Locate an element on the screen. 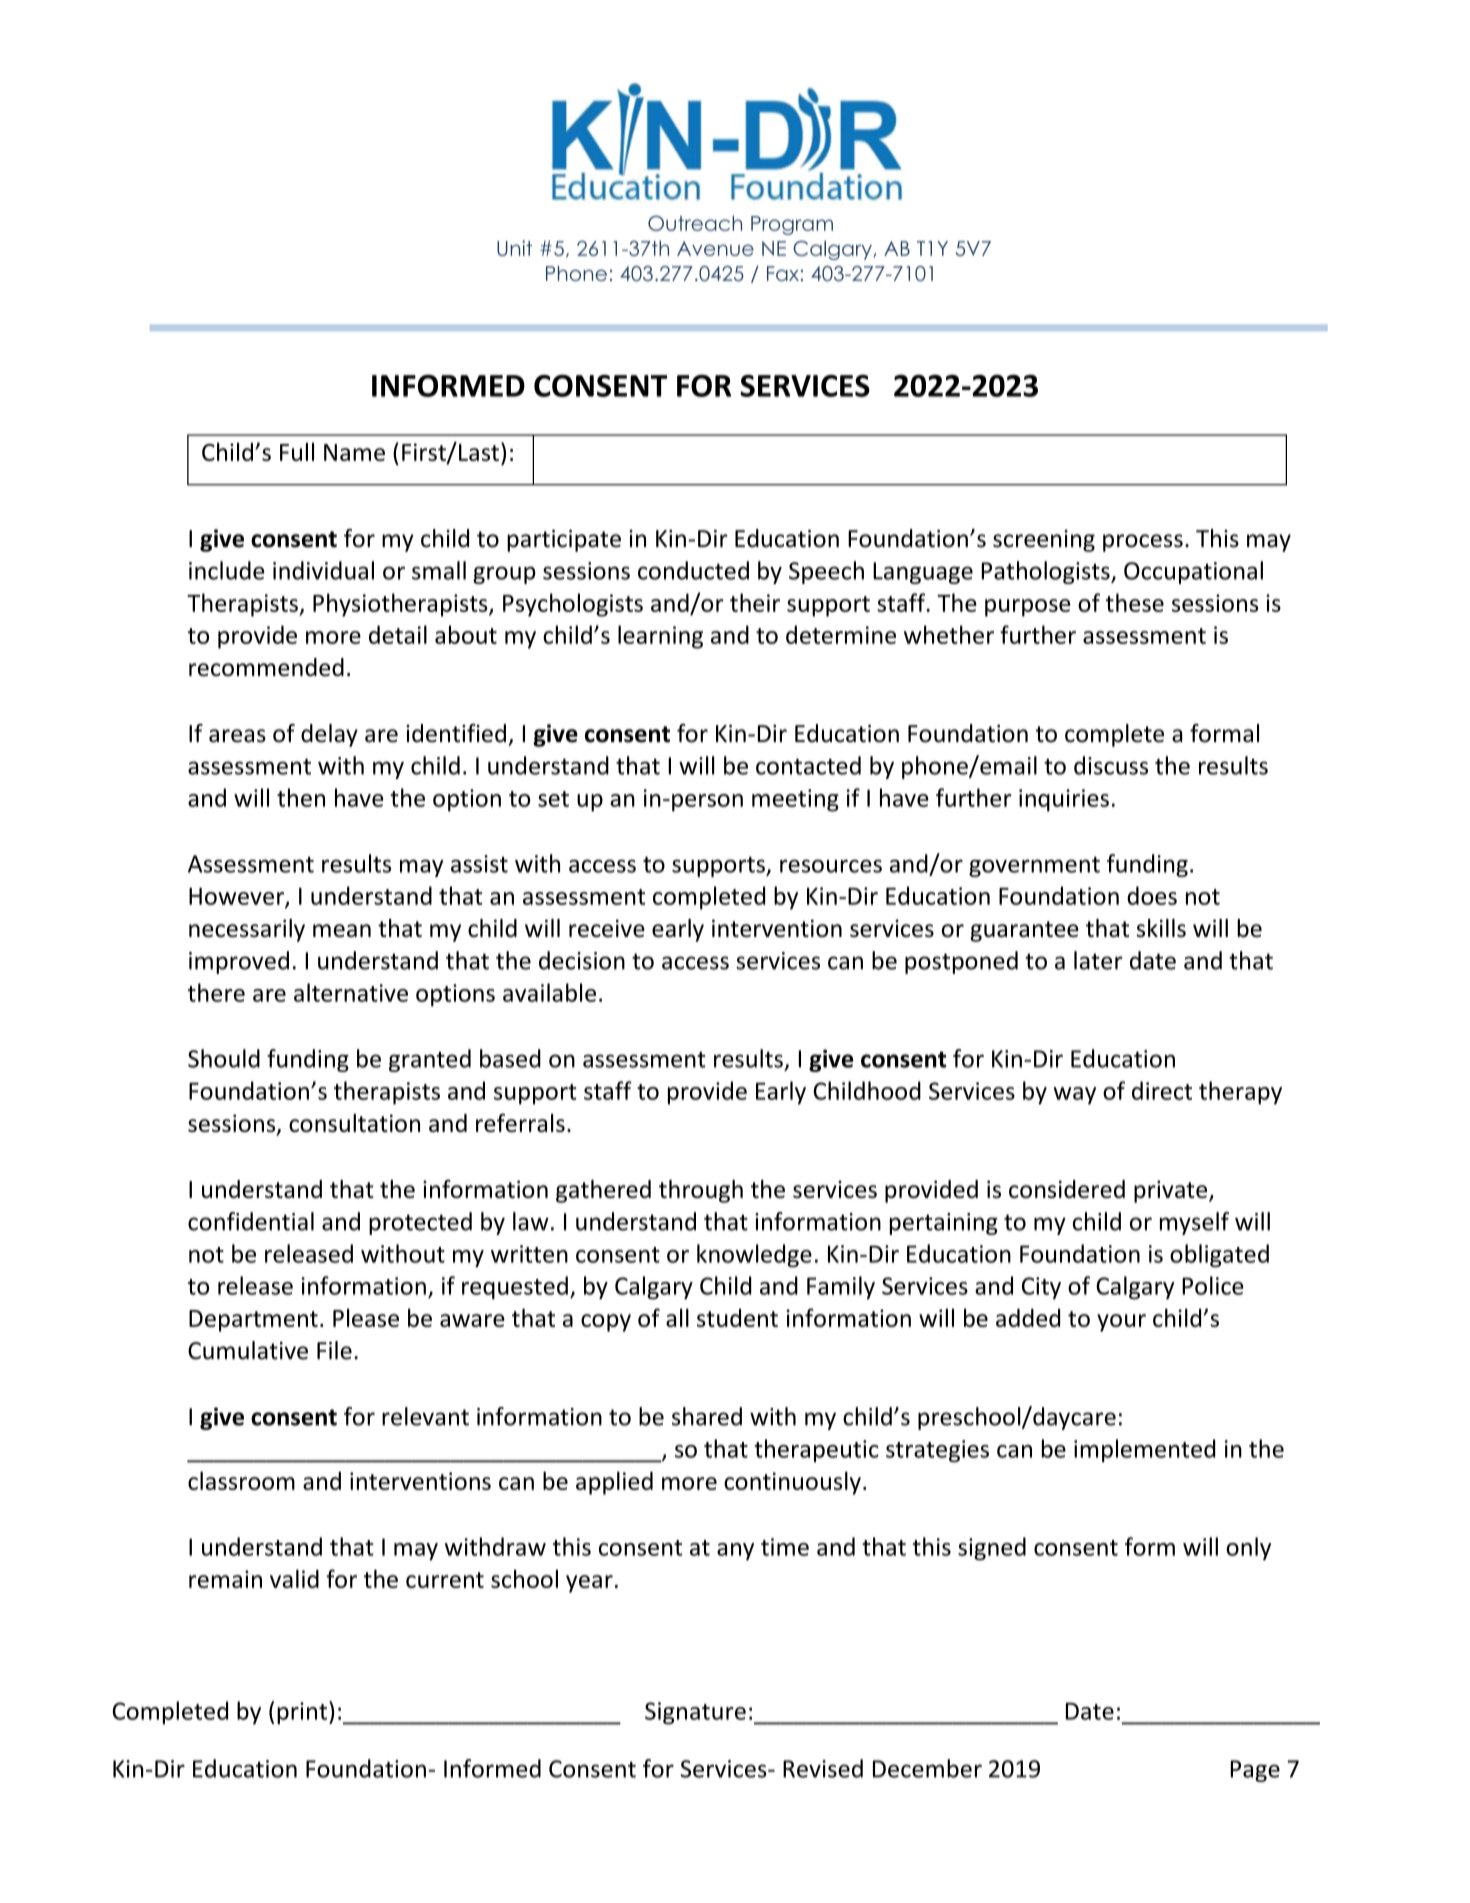  Avenue is located at coordinates (715, 248).
